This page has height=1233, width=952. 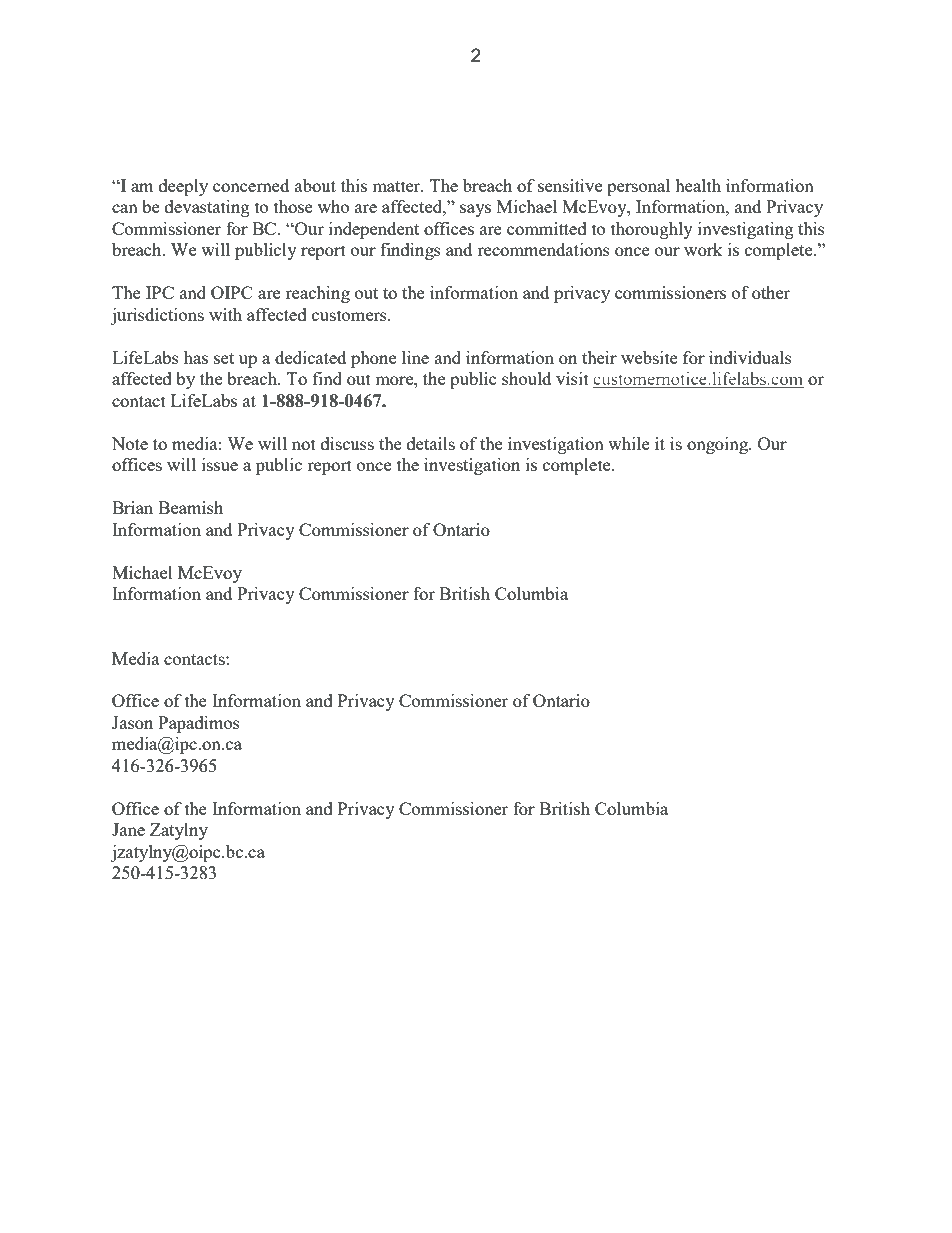 I want to click on has, so click(x=196, y=357).
